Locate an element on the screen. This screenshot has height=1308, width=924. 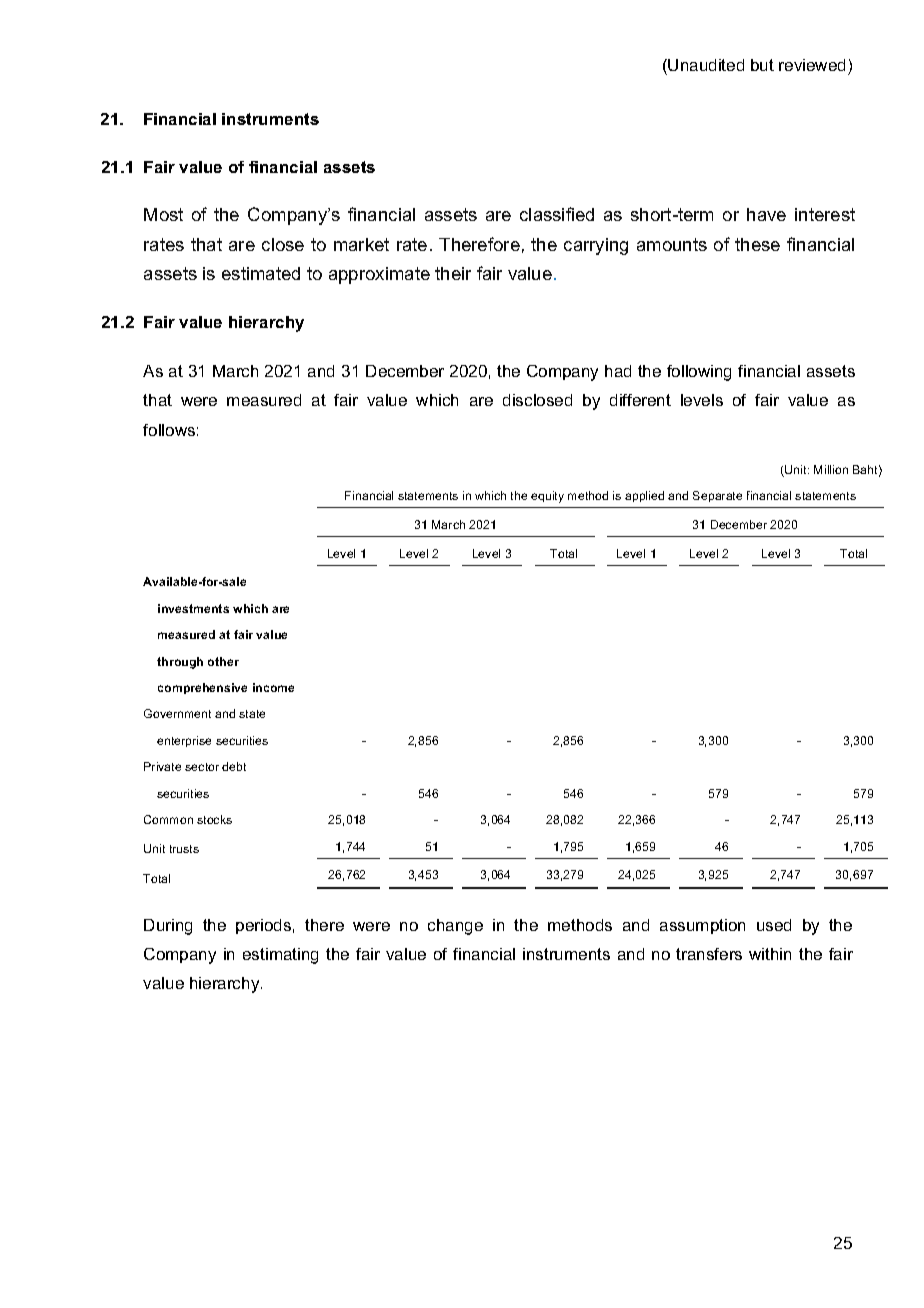
estimated is located at coordinates (261, 273).
